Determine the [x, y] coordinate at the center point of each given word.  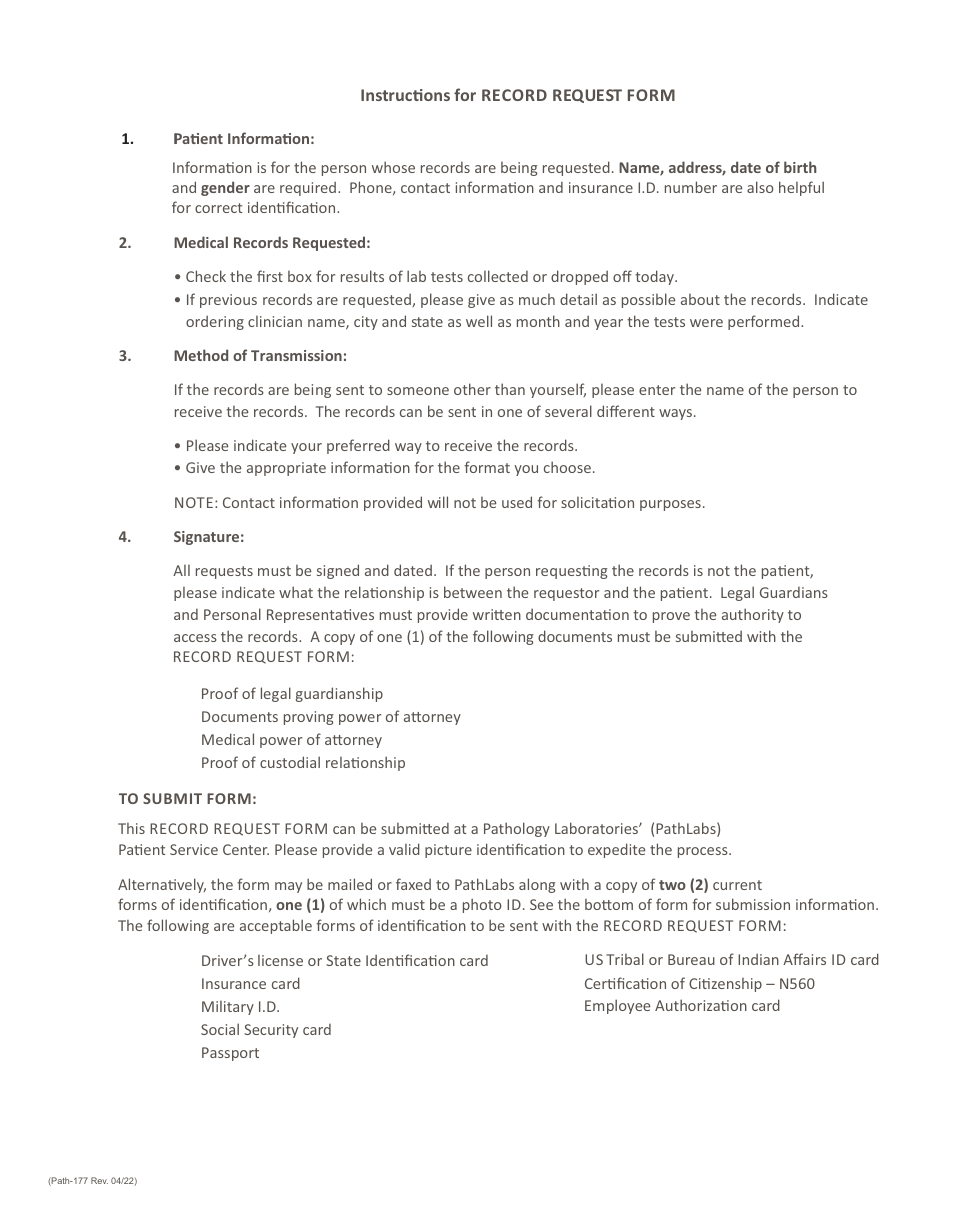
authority [753, 615]
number [691, 187]
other [472, 389]
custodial [290, 762]
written [497, 614]
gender [225, 188]
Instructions [405, 95]
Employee [617, 1006]
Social [220, 1029]
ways [675, 414]
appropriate [286, 469]
